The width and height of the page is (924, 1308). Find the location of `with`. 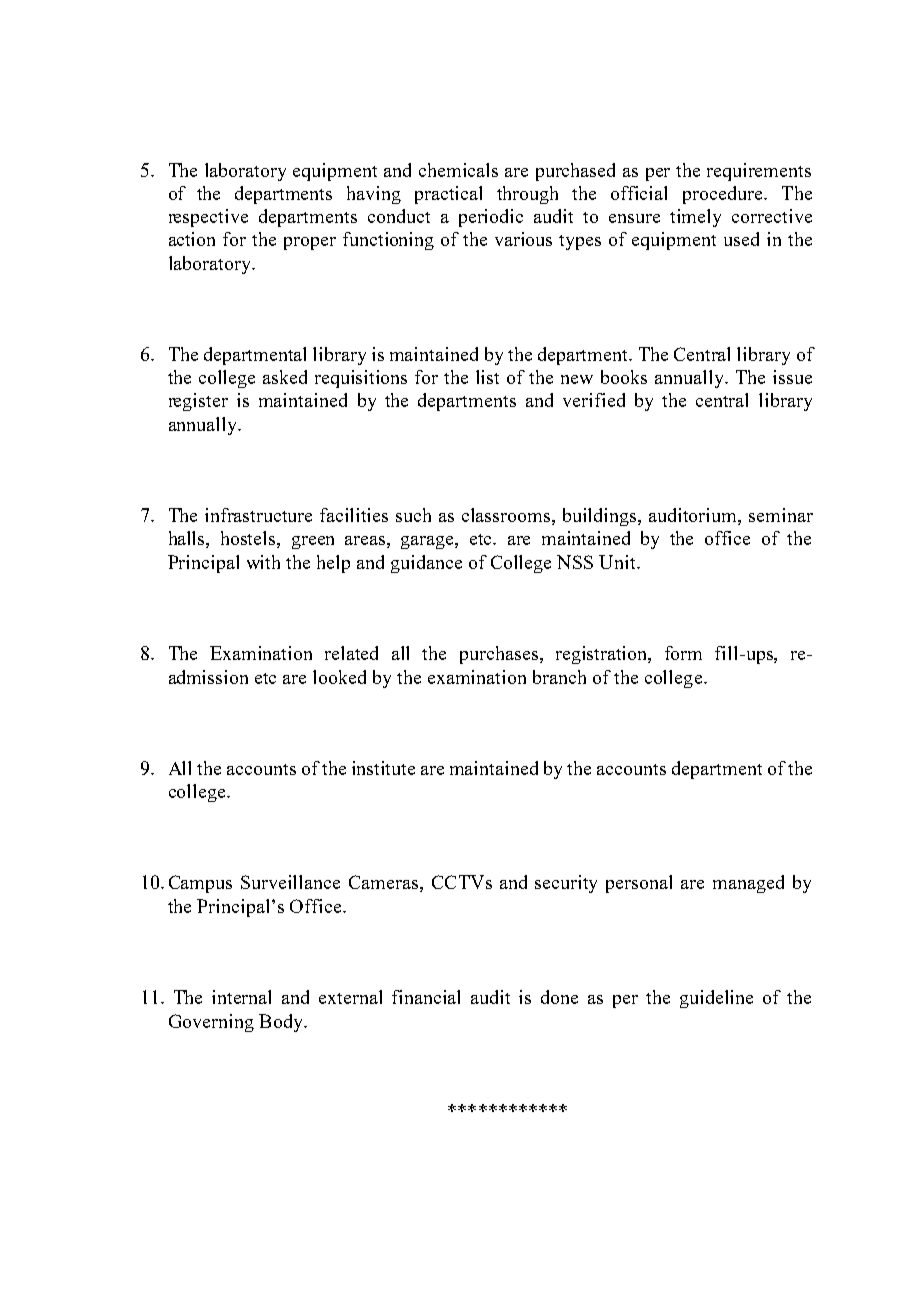

with is located at coordinates (263, 562).
